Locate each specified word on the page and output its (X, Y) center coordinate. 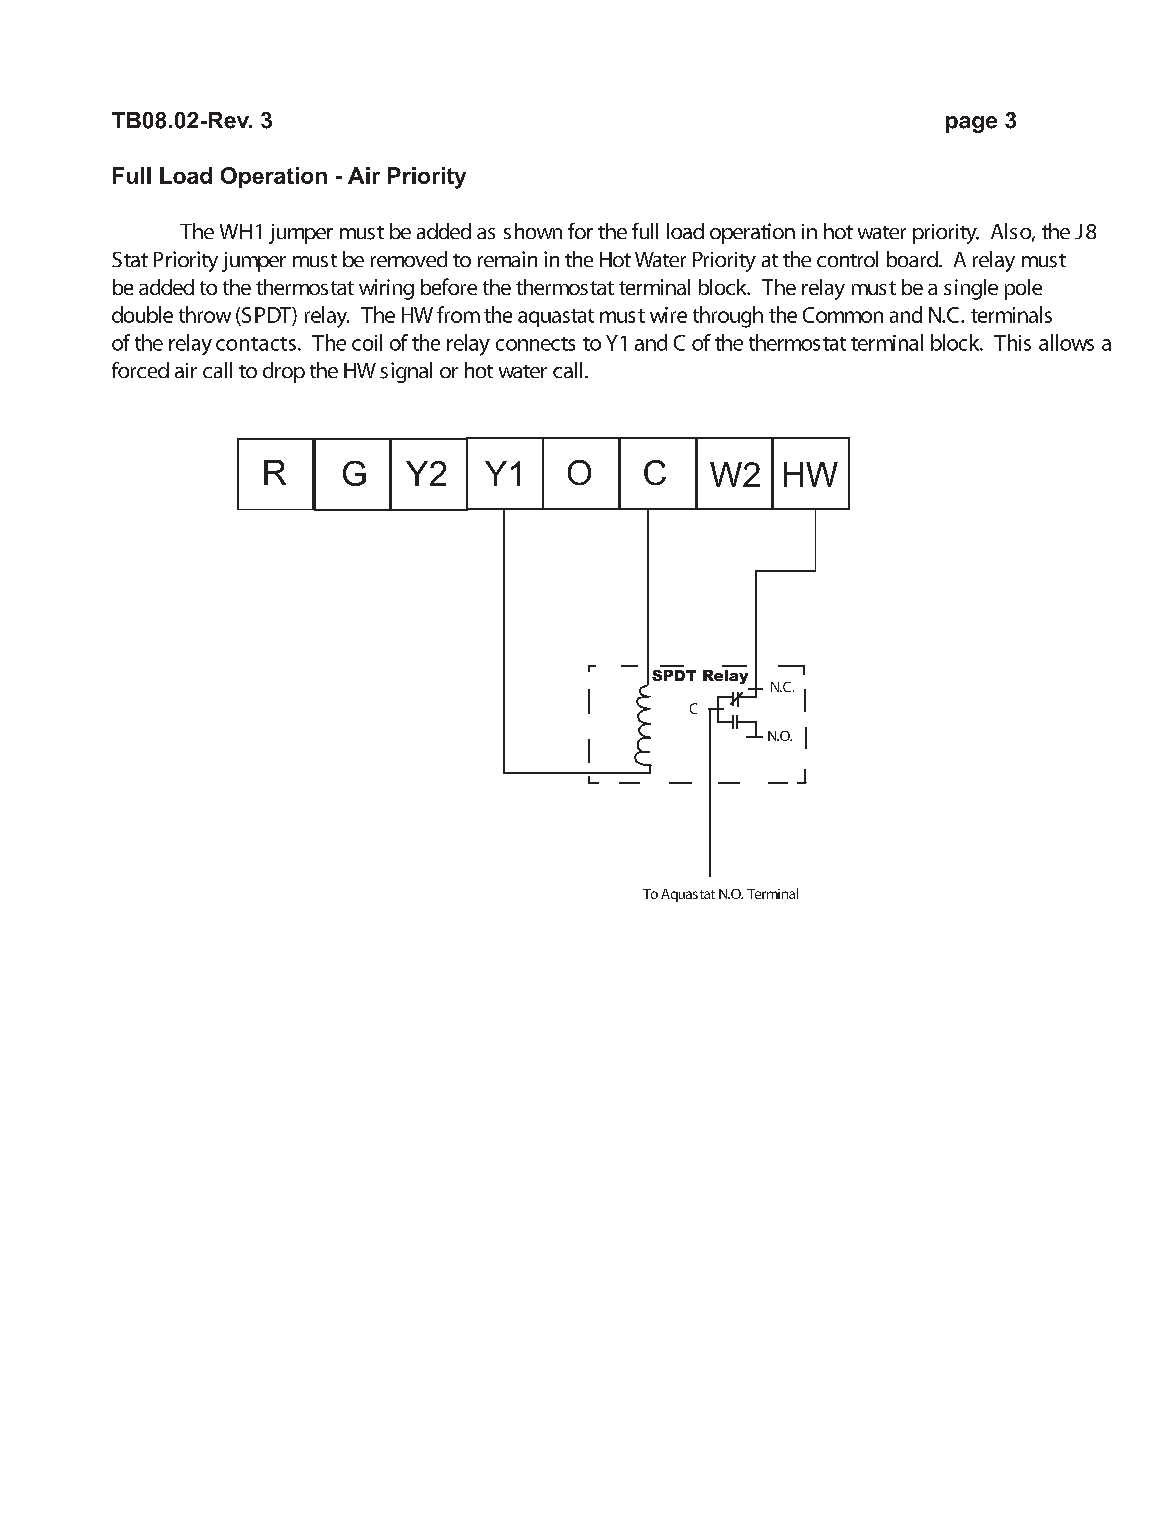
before (449, 286)
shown (533, 231)
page (971, 124)
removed (409, 259)
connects (535, 344)
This (1012, 342)
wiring (386, 289)
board (913, 259)
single (971, 289)
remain (507, 259)
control (847, 259)
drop (284, 372)
